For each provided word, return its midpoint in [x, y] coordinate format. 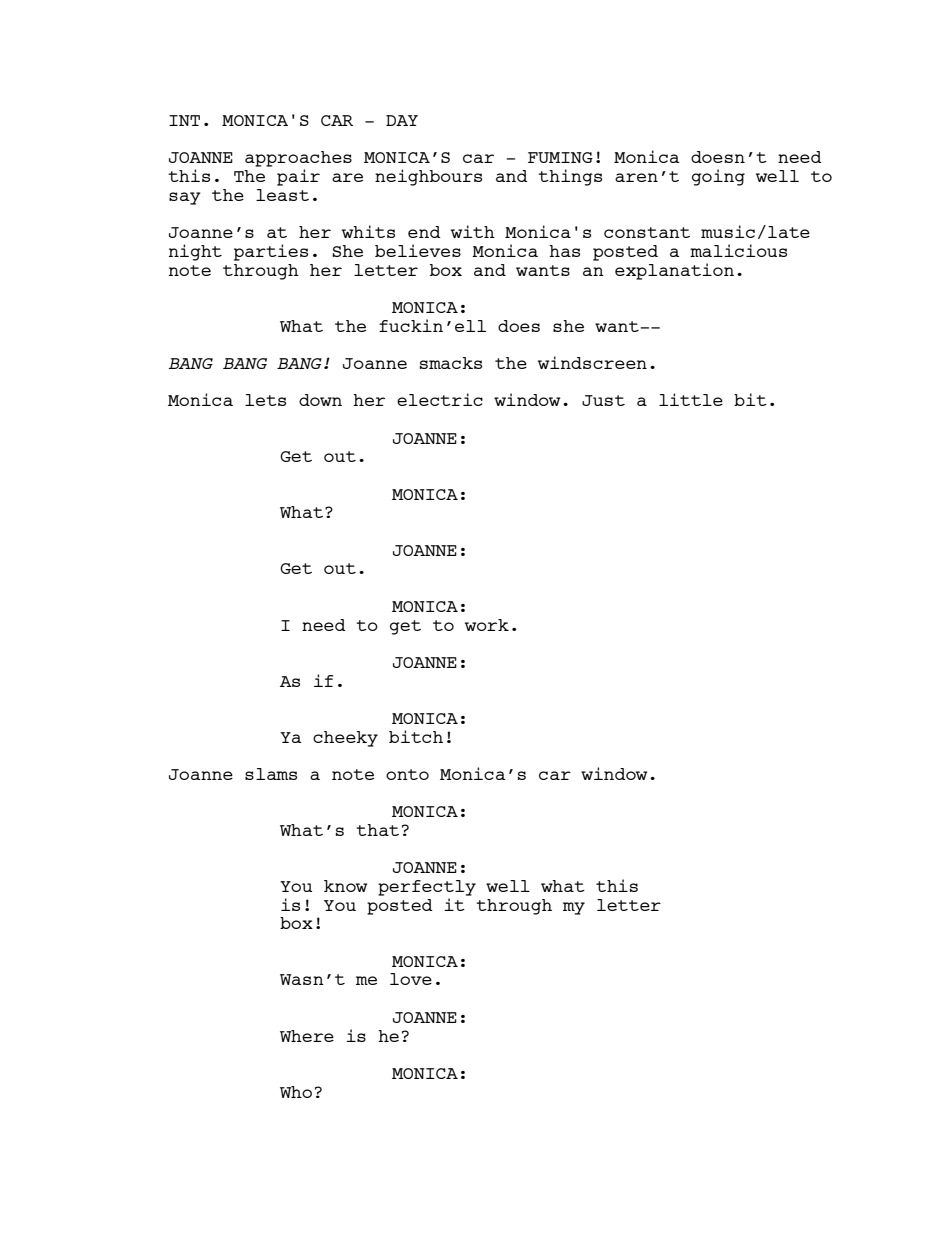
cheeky [345, 739]
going [718, 177]
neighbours [428, 177]
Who [296, 1092]
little [691, 399]
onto [407, 774]
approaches [298, 160]
